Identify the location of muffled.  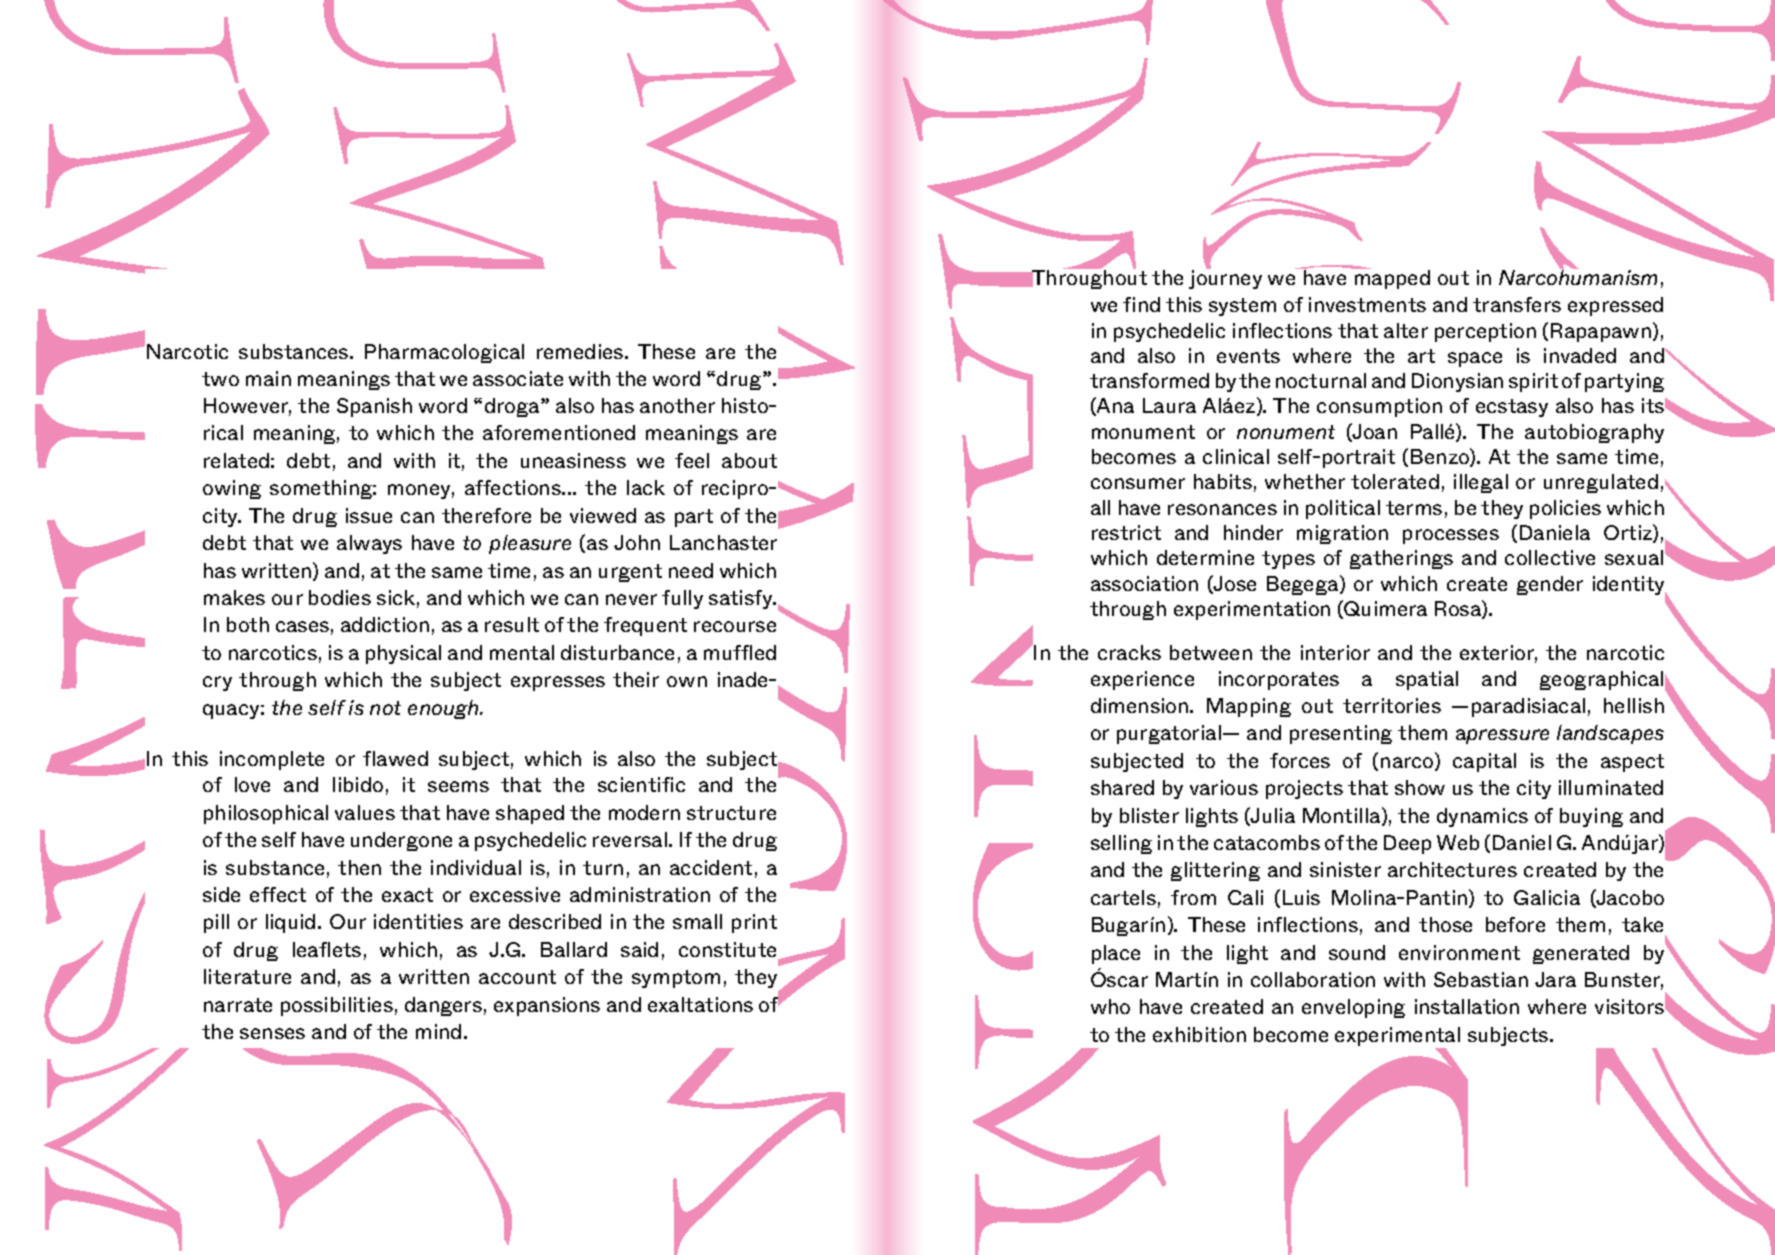
(740, 652).
